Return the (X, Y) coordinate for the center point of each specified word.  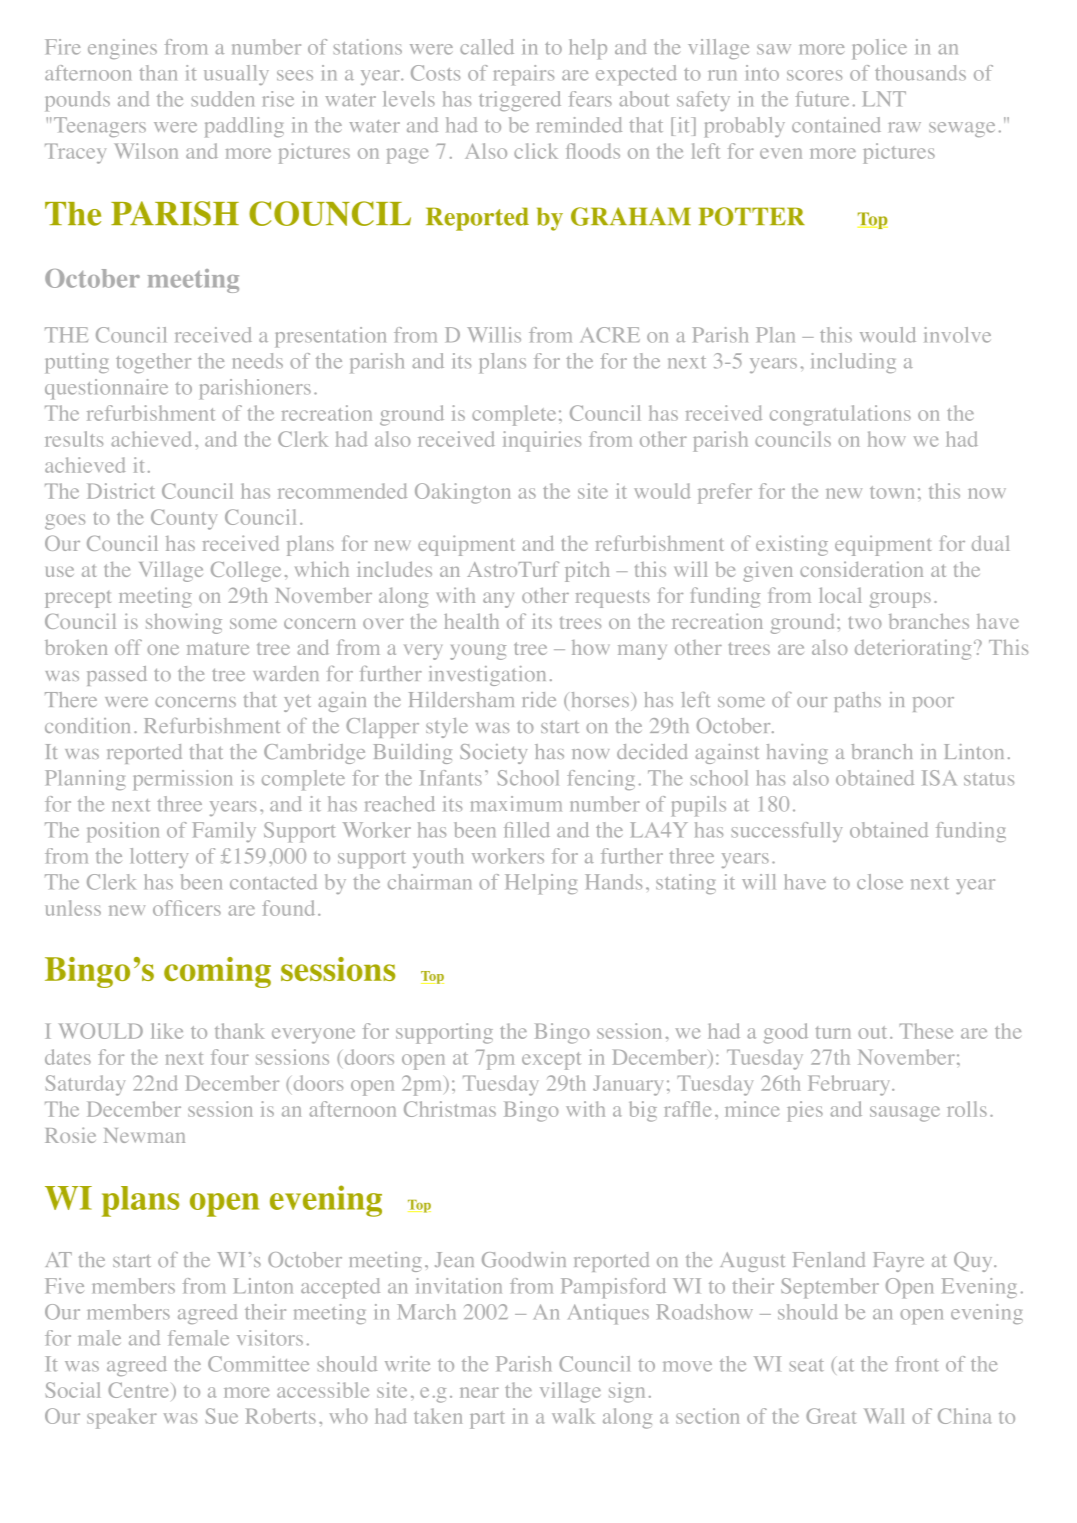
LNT (884, 98)
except (551, 1061)
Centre (140, 1390)
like (167, 1031)
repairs (524, 75)
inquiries (542, 441)
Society (493, 754)
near (479, 1392)
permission (183, 780)
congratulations (840, 415)
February (850, 1085)
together (153, 363)
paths (857, 702)
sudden (223, 99)
